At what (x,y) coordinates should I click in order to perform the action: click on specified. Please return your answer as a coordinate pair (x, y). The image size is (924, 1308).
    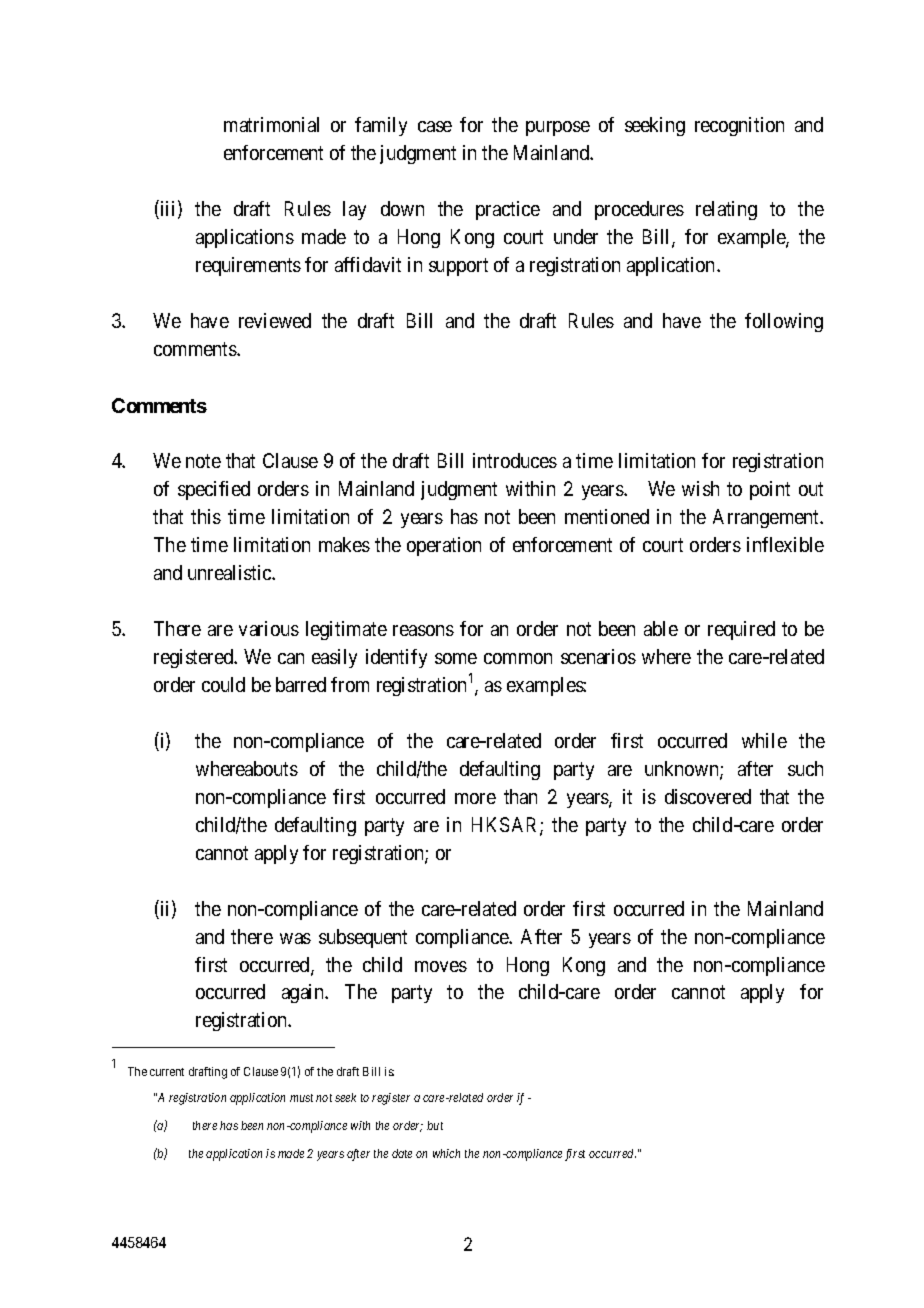
    Looking at the image, I should click on (214, 490).
